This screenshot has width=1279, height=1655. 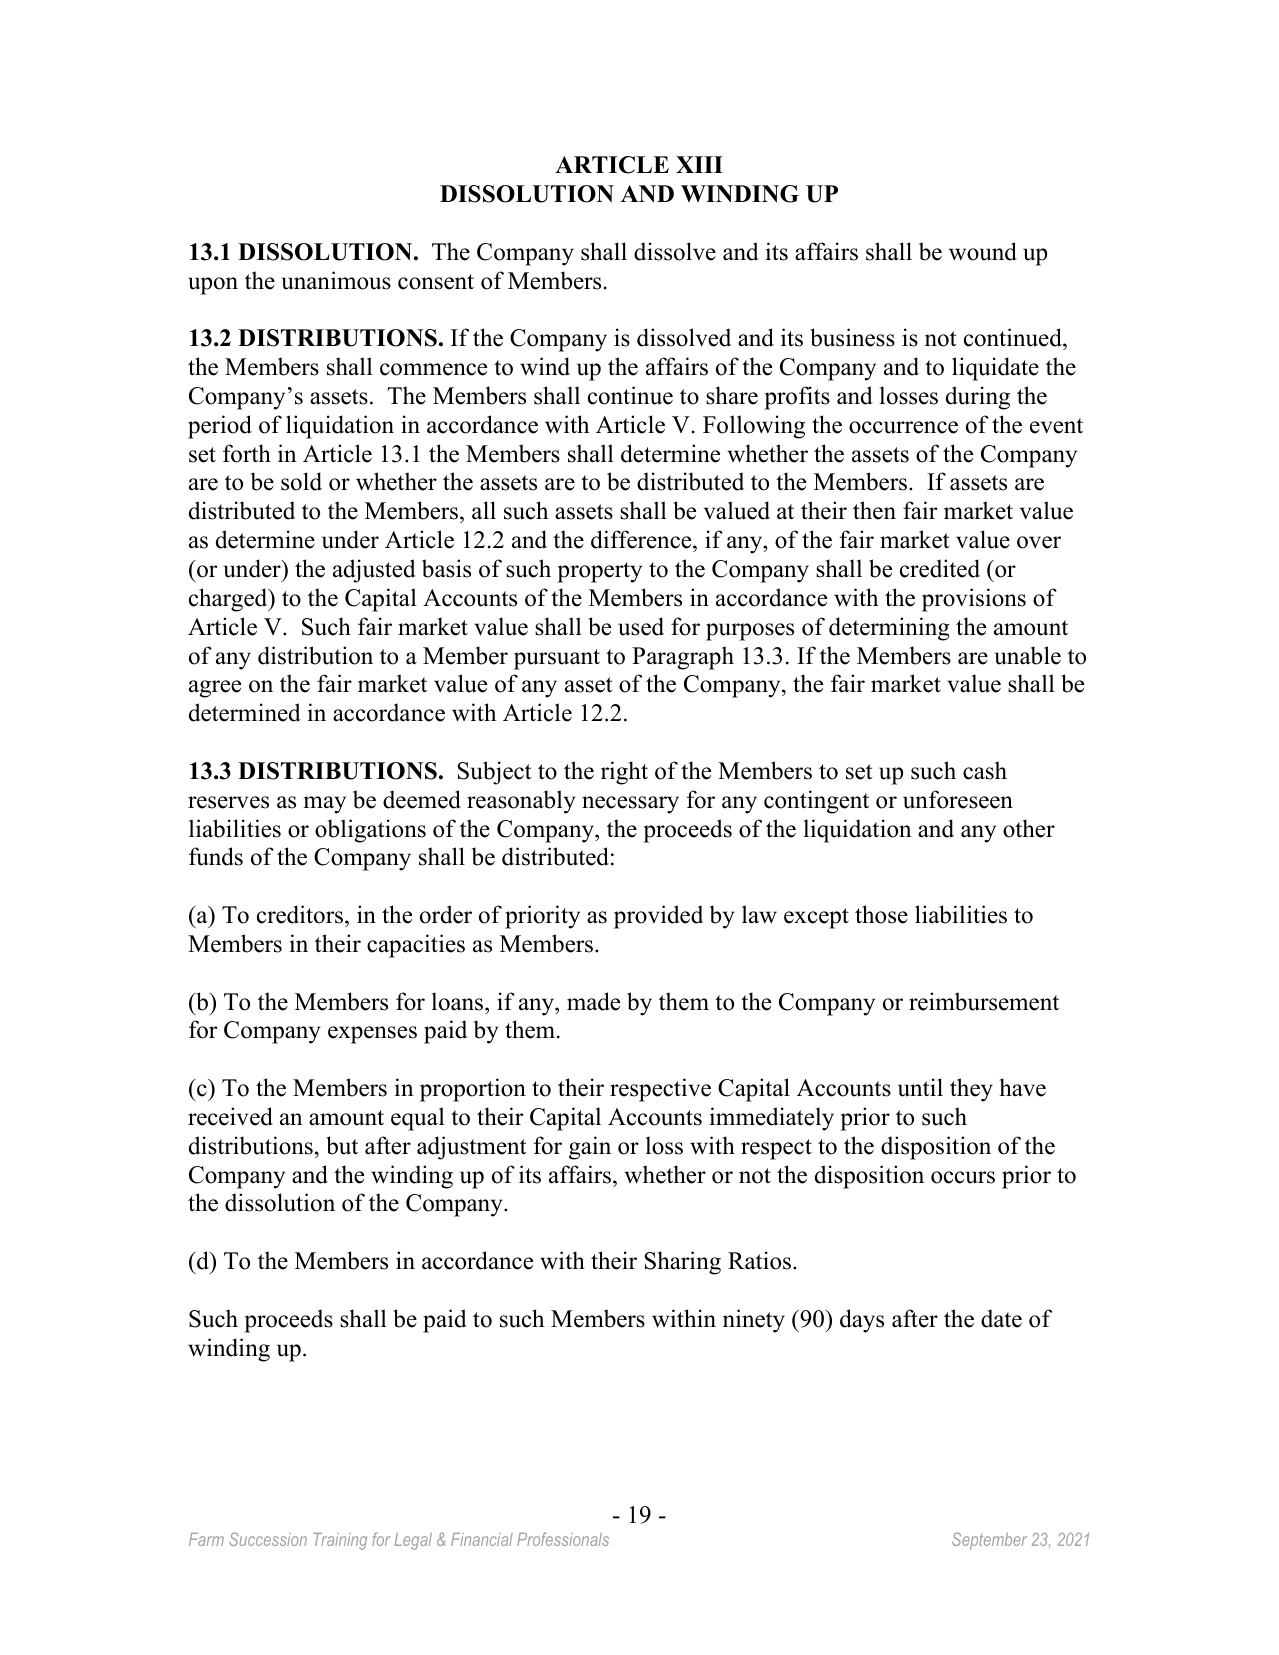 What do you see at coordinates (372, 1035) in the screenshot?
I see `expenses` at bounding box center [372, 1035].
